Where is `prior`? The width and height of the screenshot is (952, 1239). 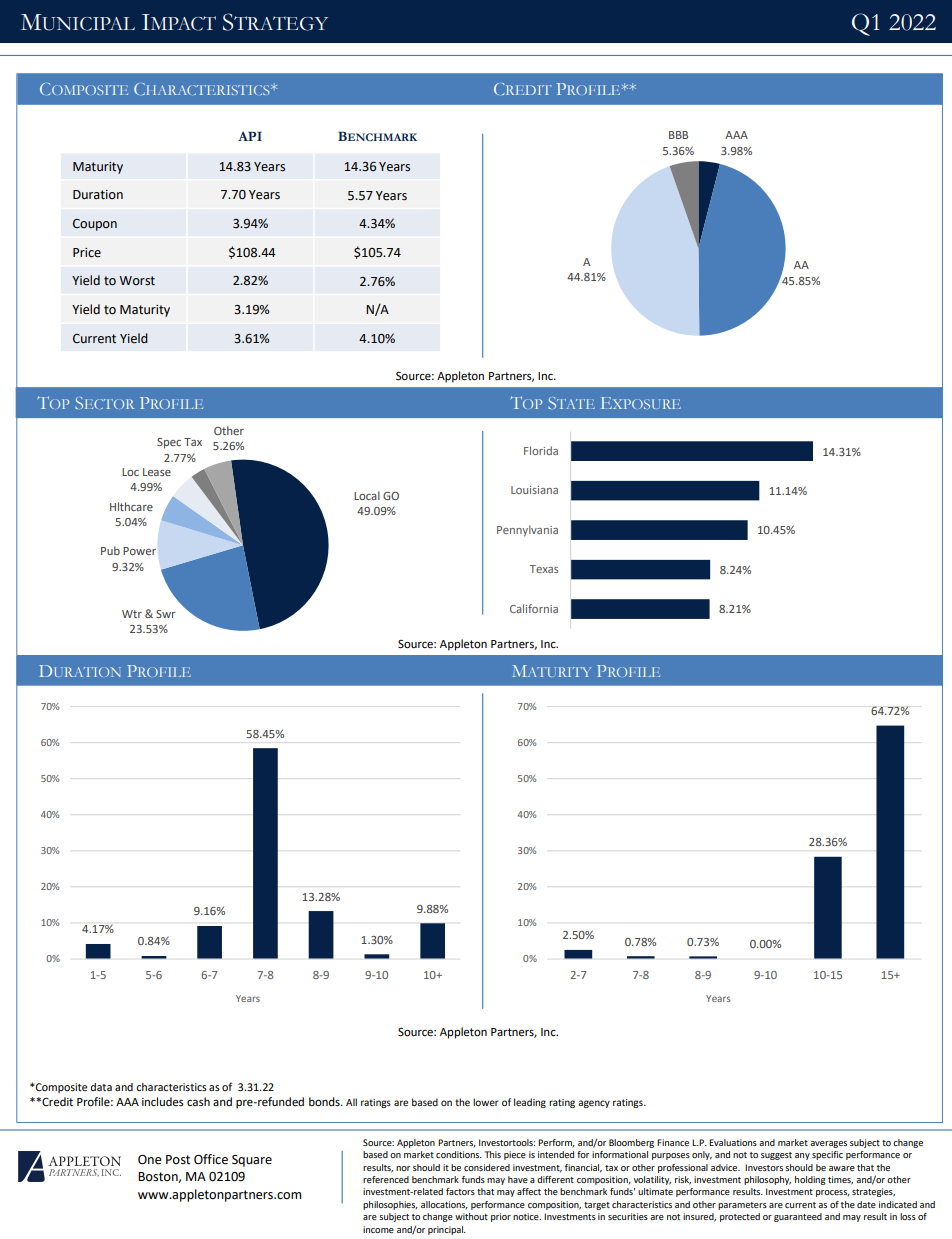 prior is located at coordinates (501, 1217).
